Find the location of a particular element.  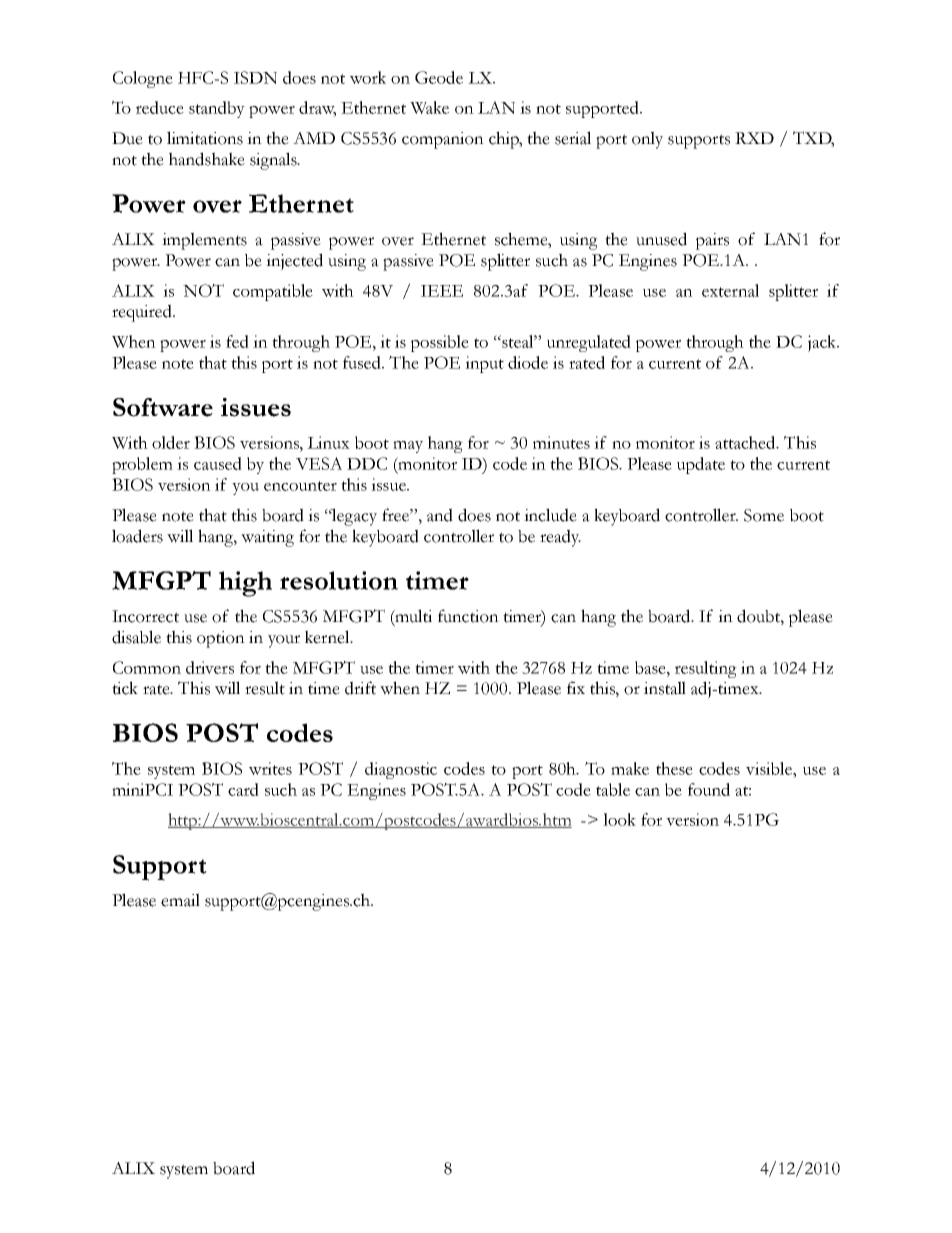

implements is located at coordinates (204, 241).
